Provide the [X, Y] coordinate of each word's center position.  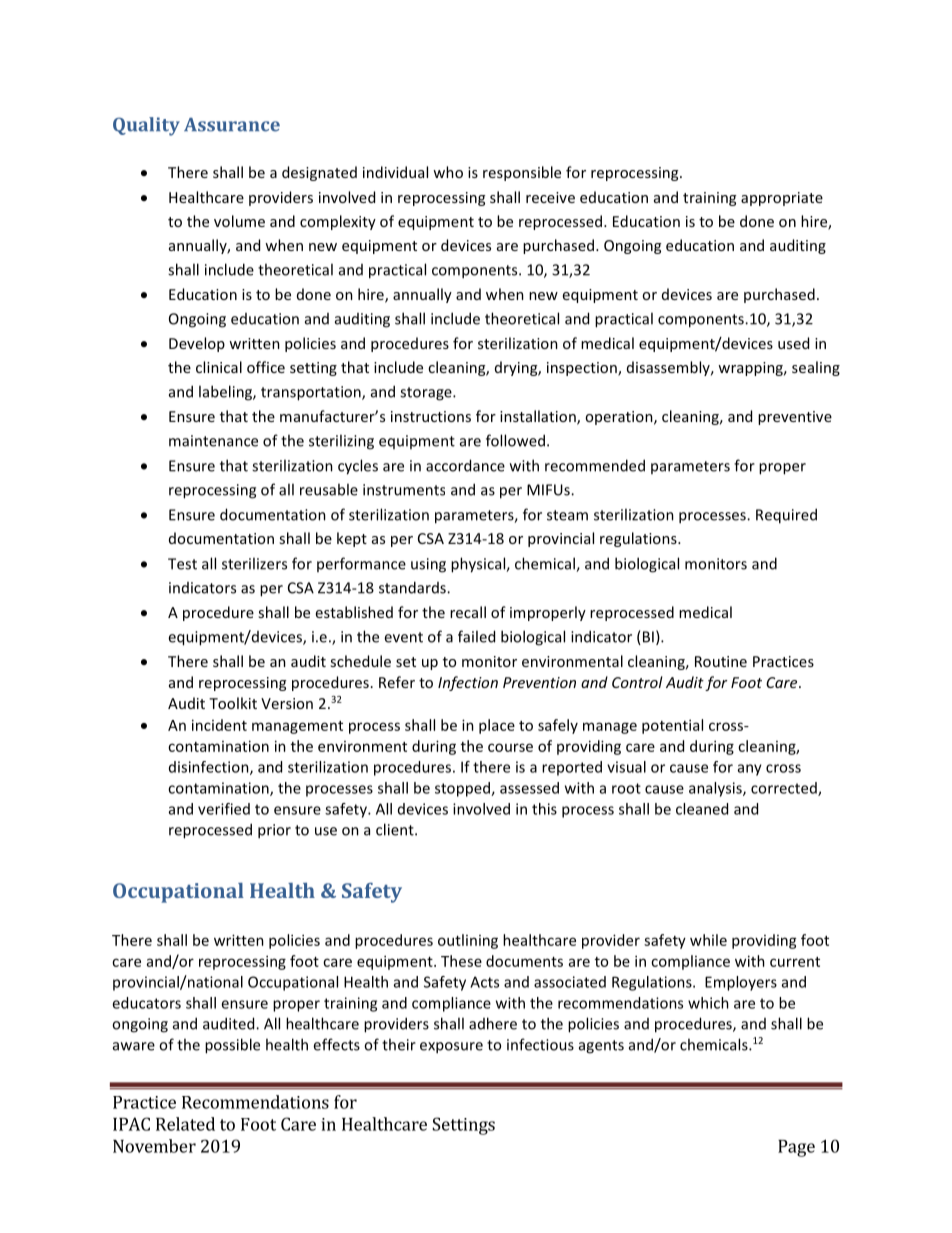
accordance [465, 465]
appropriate [782, 199]
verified [224, 809]
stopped [463, 789]
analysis [716, 789]
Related [185, 1124]
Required [786, 516]
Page [796, 1148]
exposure [451, 1048]
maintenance [213, 441]
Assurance [232, 125]
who [448, 172]
